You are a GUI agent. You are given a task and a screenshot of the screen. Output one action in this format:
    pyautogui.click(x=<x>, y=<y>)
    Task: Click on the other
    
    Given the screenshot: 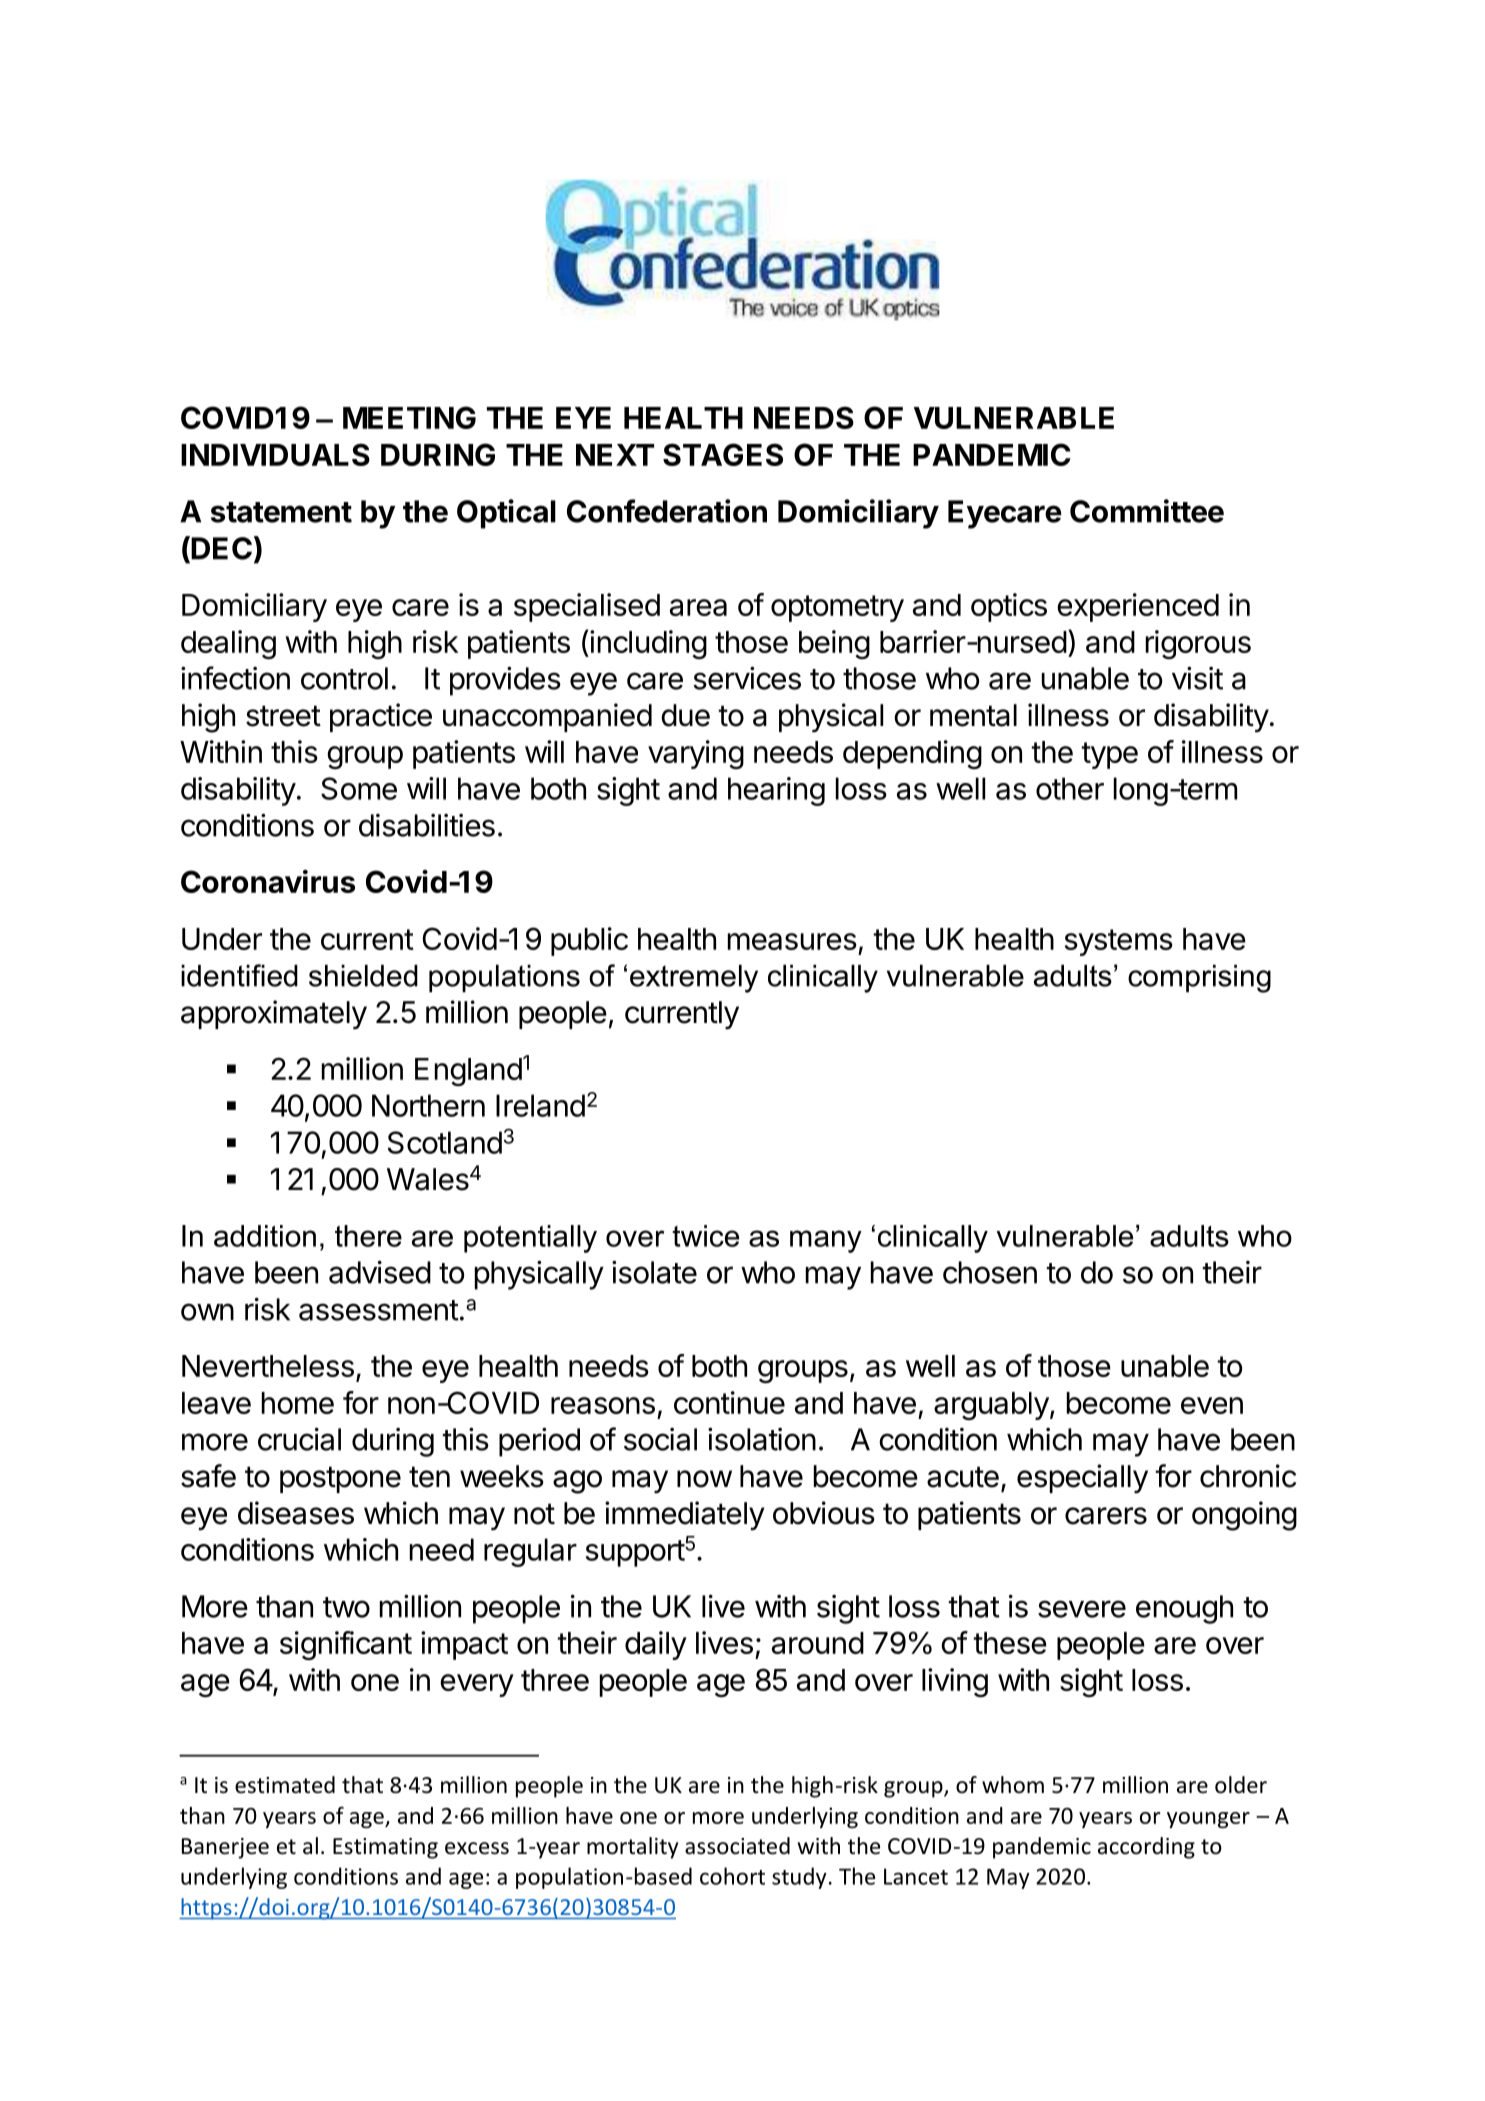 What is the action you would take?
    pyautogui.click(x=1070, y=788)
